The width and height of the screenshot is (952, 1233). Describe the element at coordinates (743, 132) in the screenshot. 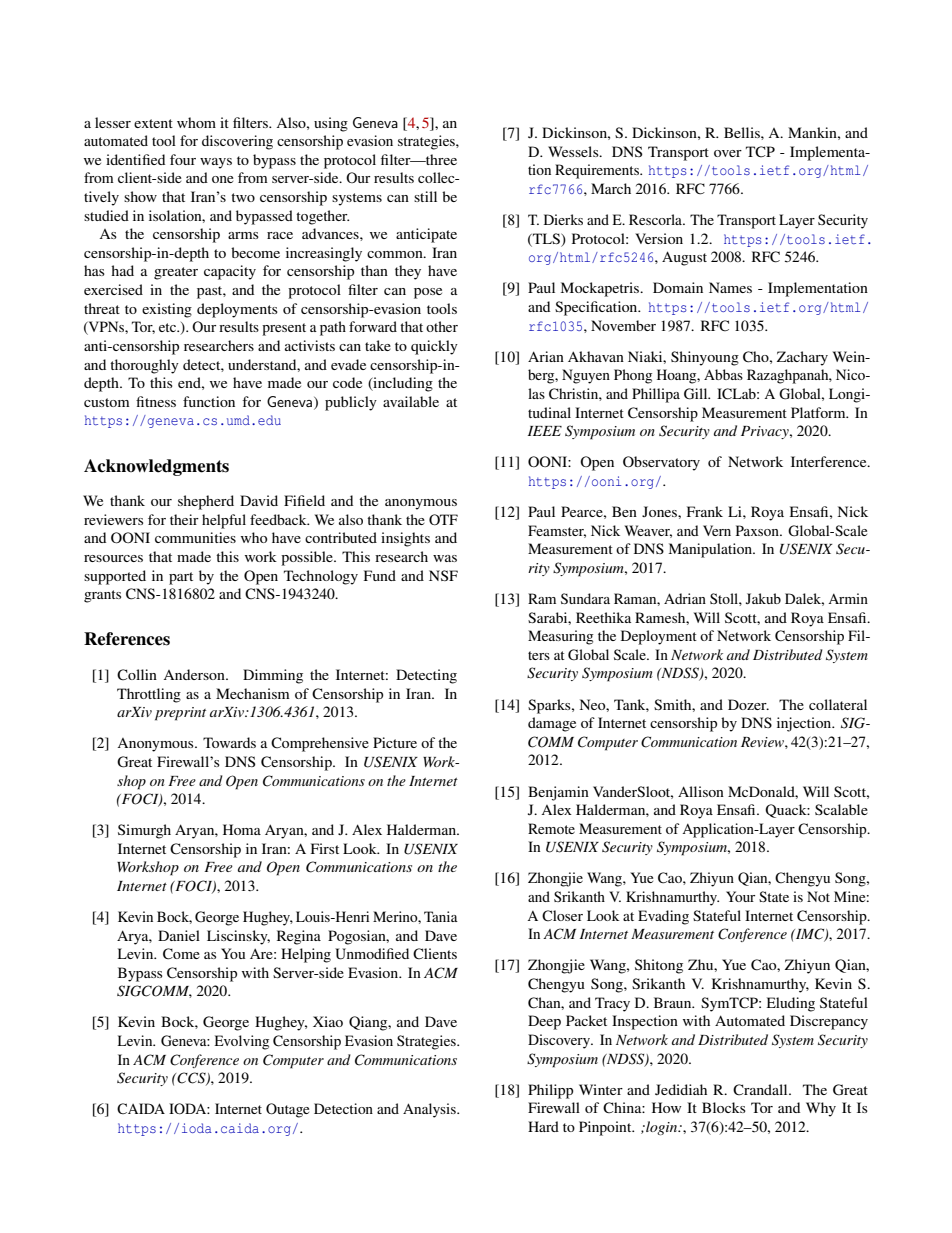

I see `Bellis` at that location.
